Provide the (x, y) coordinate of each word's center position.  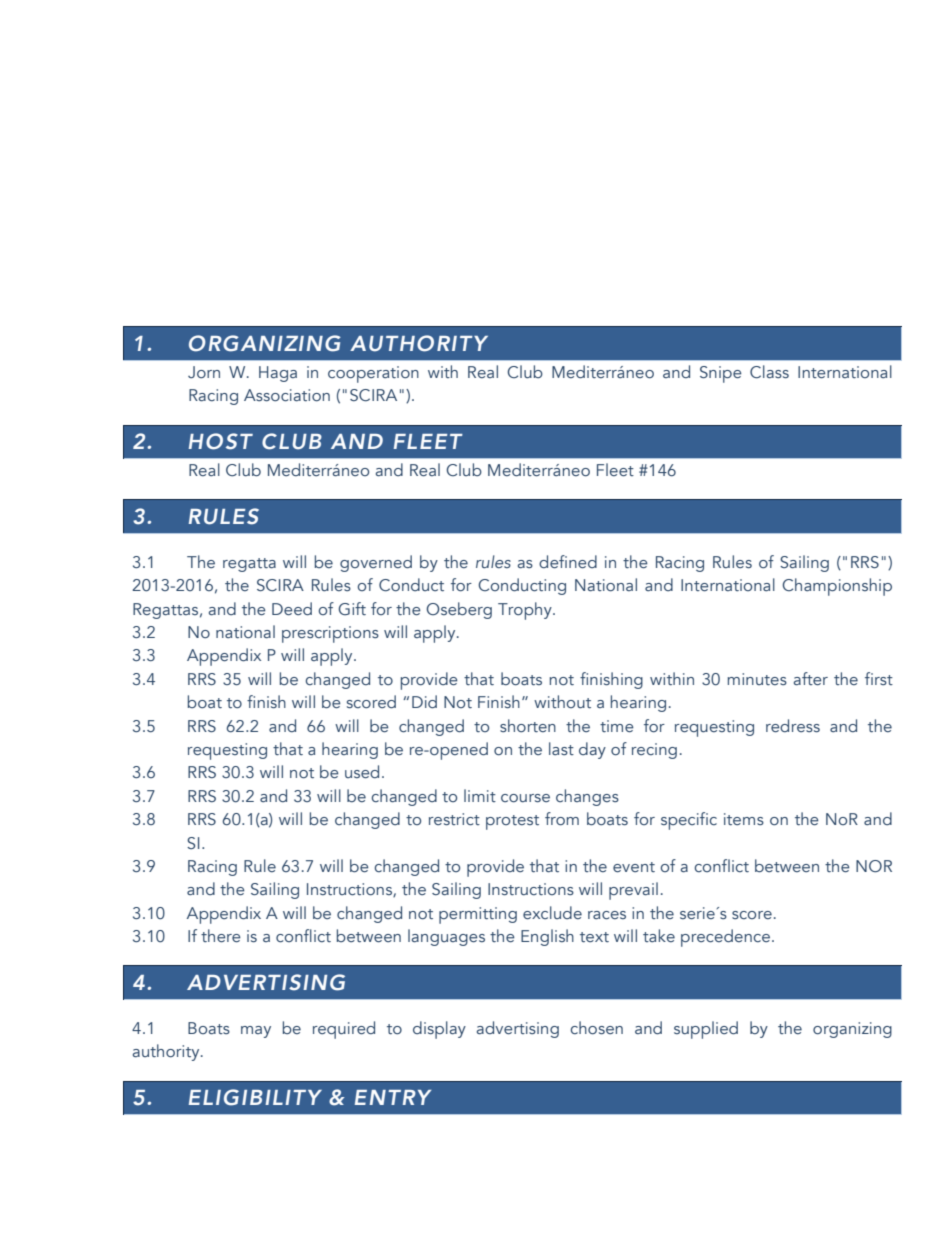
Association (287, 395)
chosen (597, 1028)
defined (568, 562)
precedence (725, 938)
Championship (837, 587)
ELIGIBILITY (255, 1097)
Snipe (721, 374)
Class (769, 372)
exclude (552, 913)
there (221, 936)
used (362, 772)
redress (793, 726)
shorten (528, 726)
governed (376, 563)
